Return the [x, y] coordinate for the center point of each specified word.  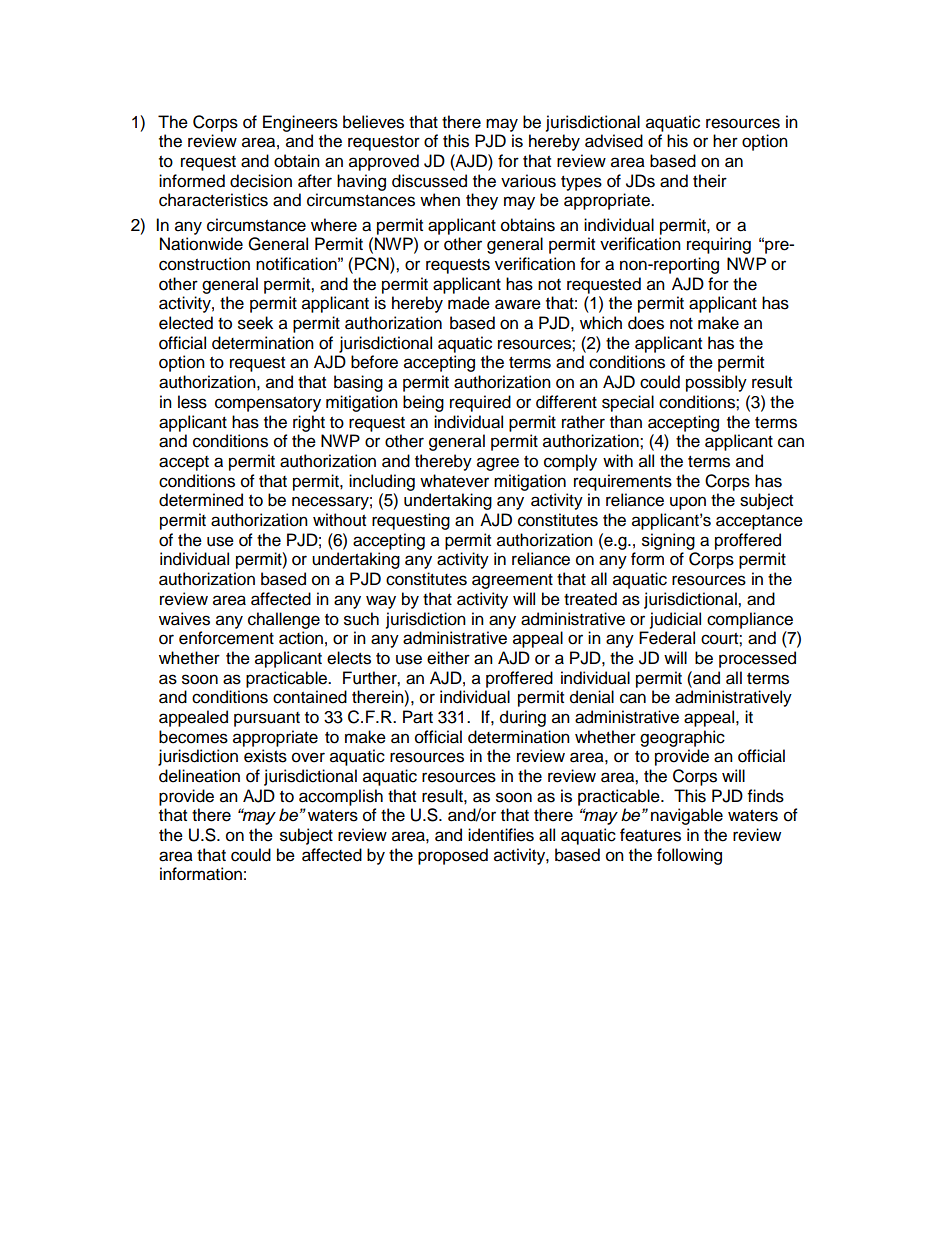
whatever [454, 481]
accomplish [341, 797]
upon [688, 503]
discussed [429, 181]
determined [201, 500]
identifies [501, 835]
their [710, 181]
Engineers [300, 123]
